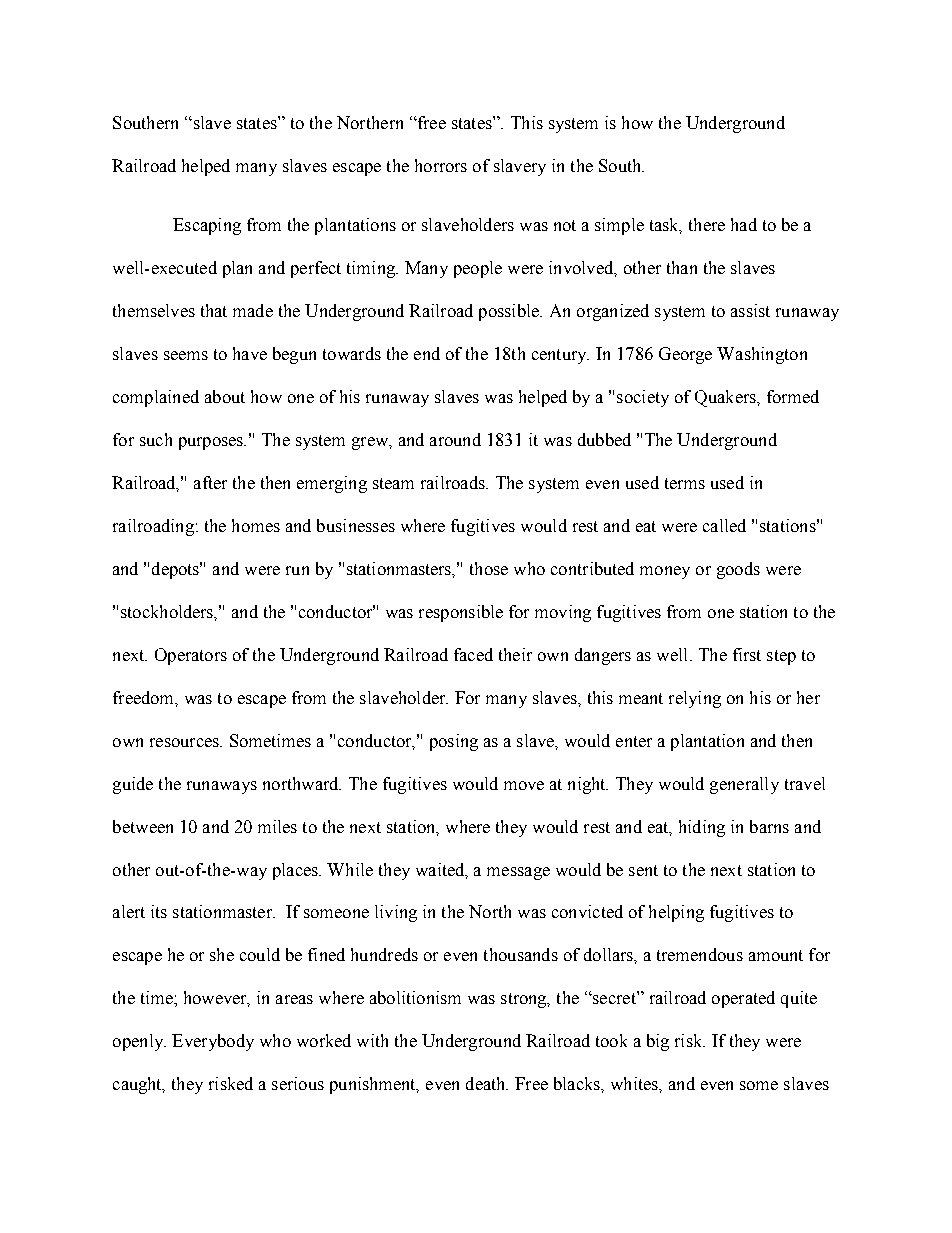 This screenshot has width=952, height=1233. Describe the element at coordinates (744, 785) in the screenshot. I see `generally` at that location.
